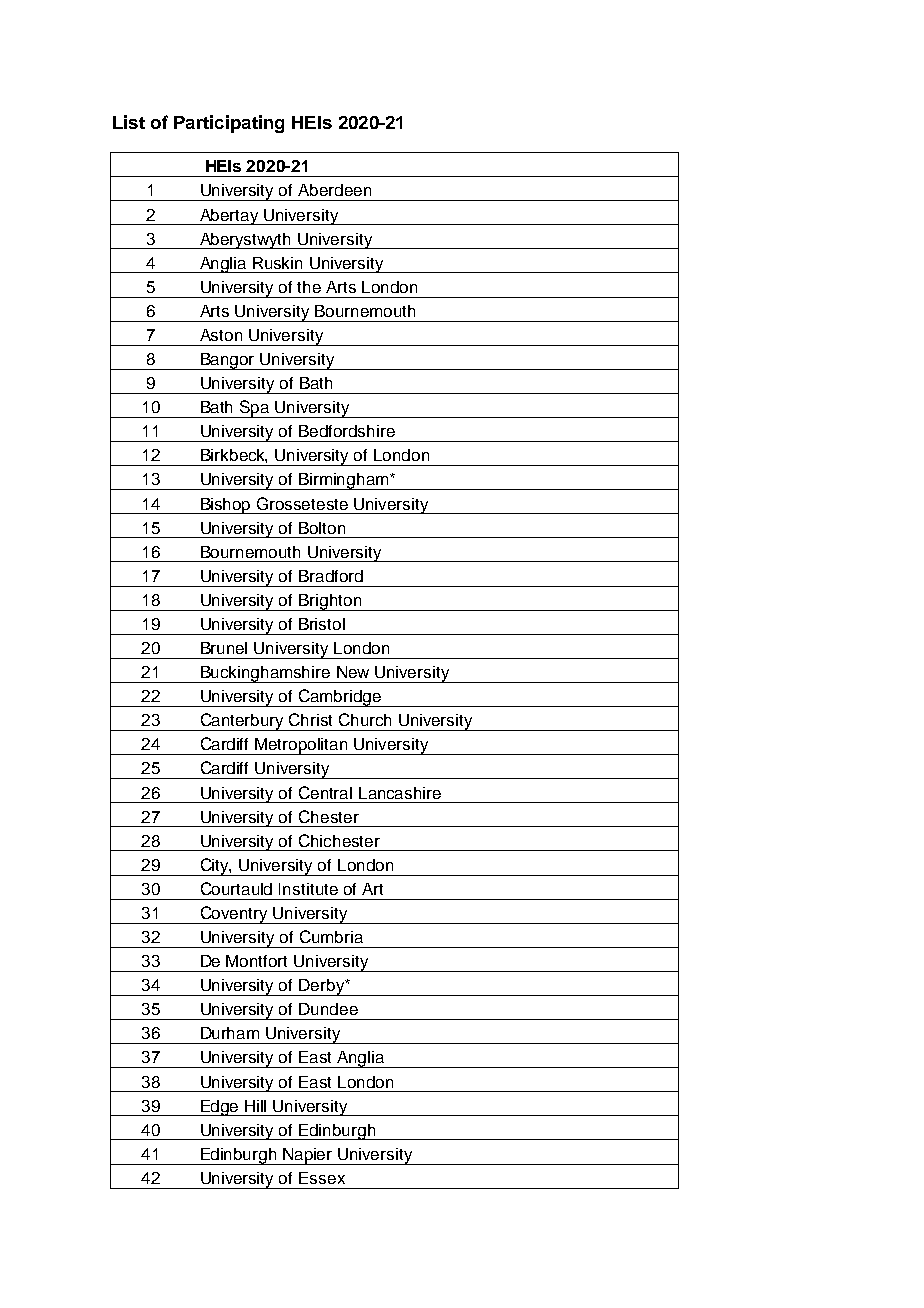 Image resolution: width=924 pixels, height=1308 pixels. What do you see at coordinates (229, 124) in the screenshot?
I see `Participating` at bounding box center [229, 124].
